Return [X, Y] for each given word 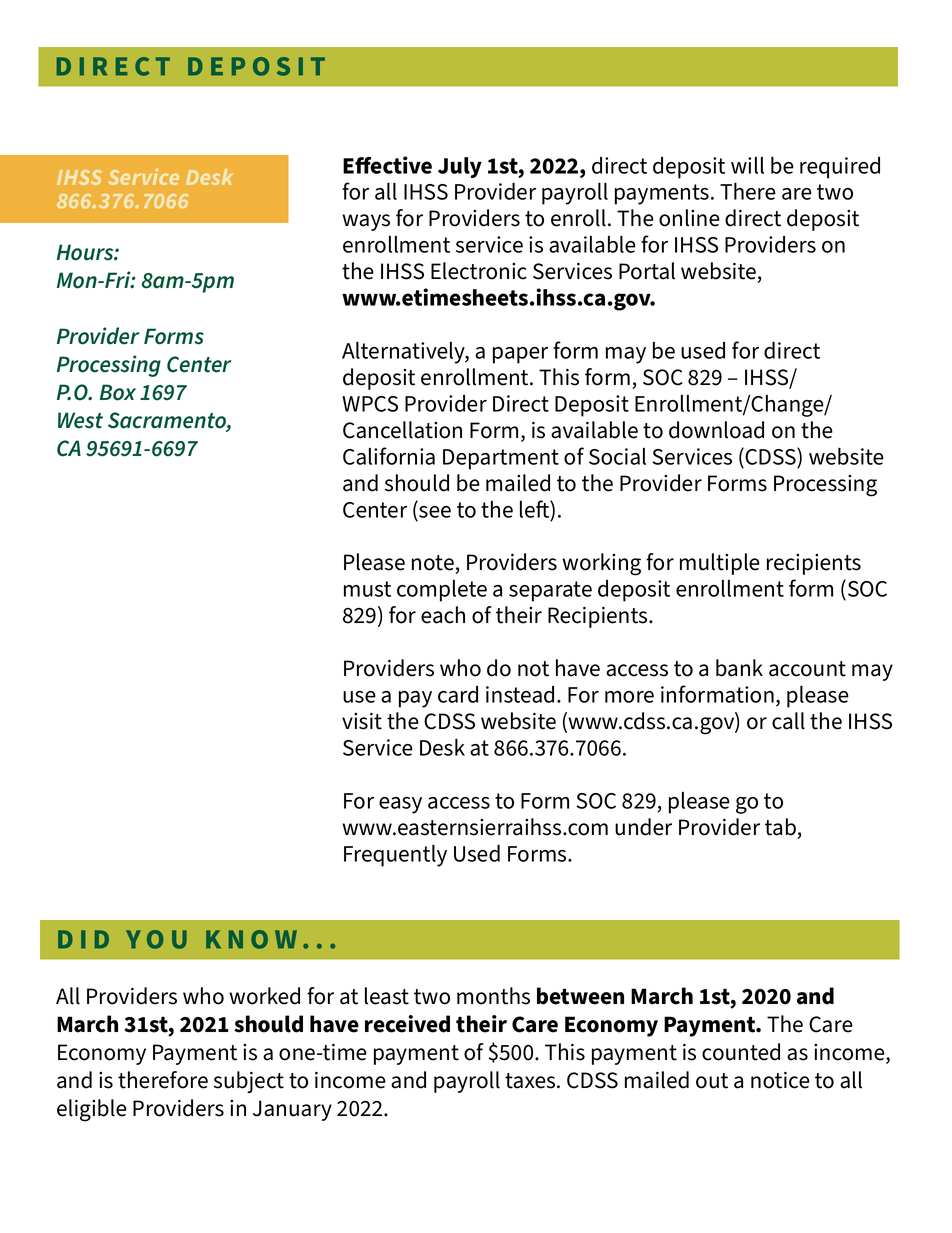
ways [366, 222]
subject [249, 1082]
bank [739, 668]
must [367, 589]
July [460, 167]
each [443, 615]
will [747, 165]
